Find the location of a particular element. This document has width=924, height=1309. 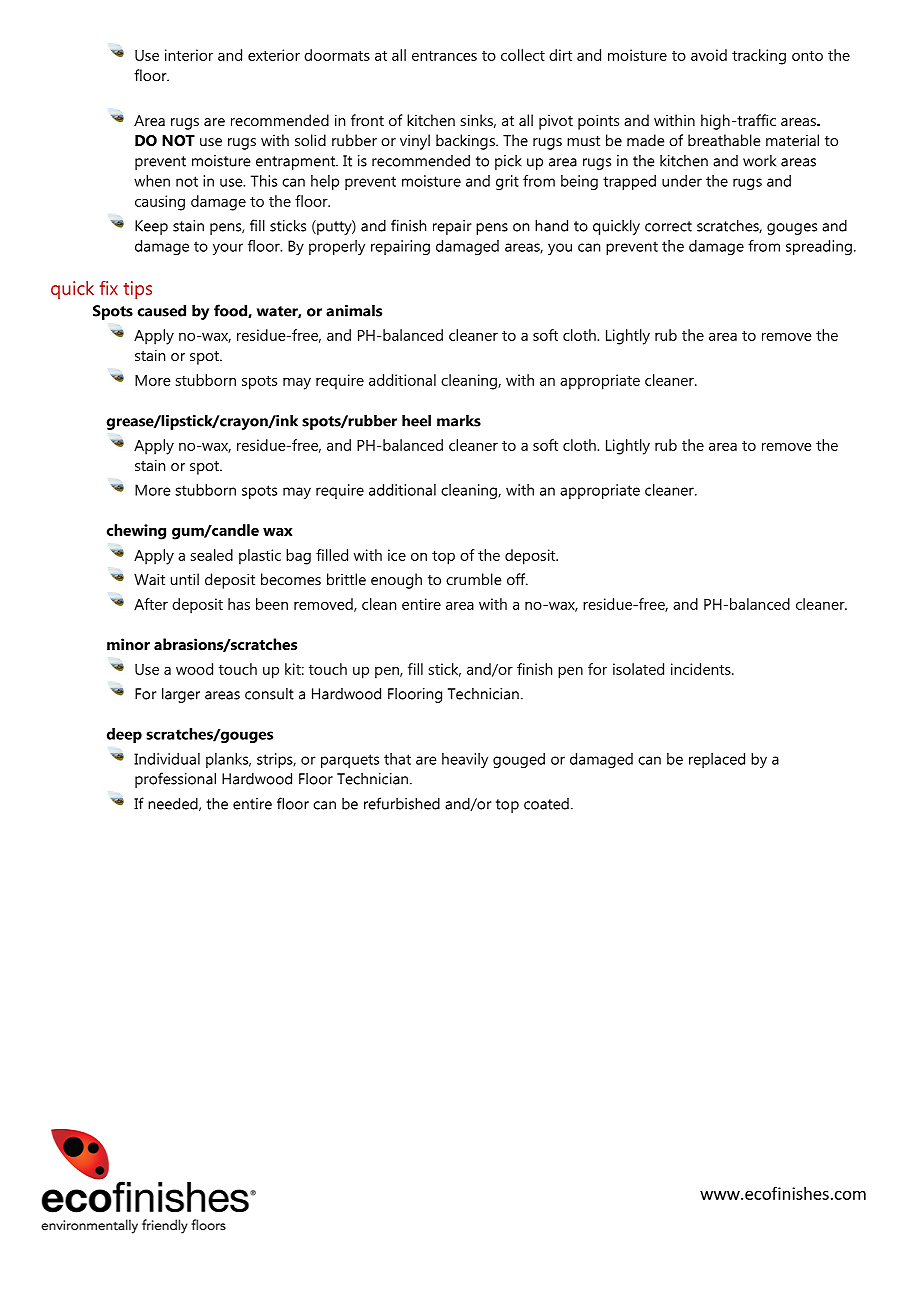

caused is located at coordinates (162, 310).
